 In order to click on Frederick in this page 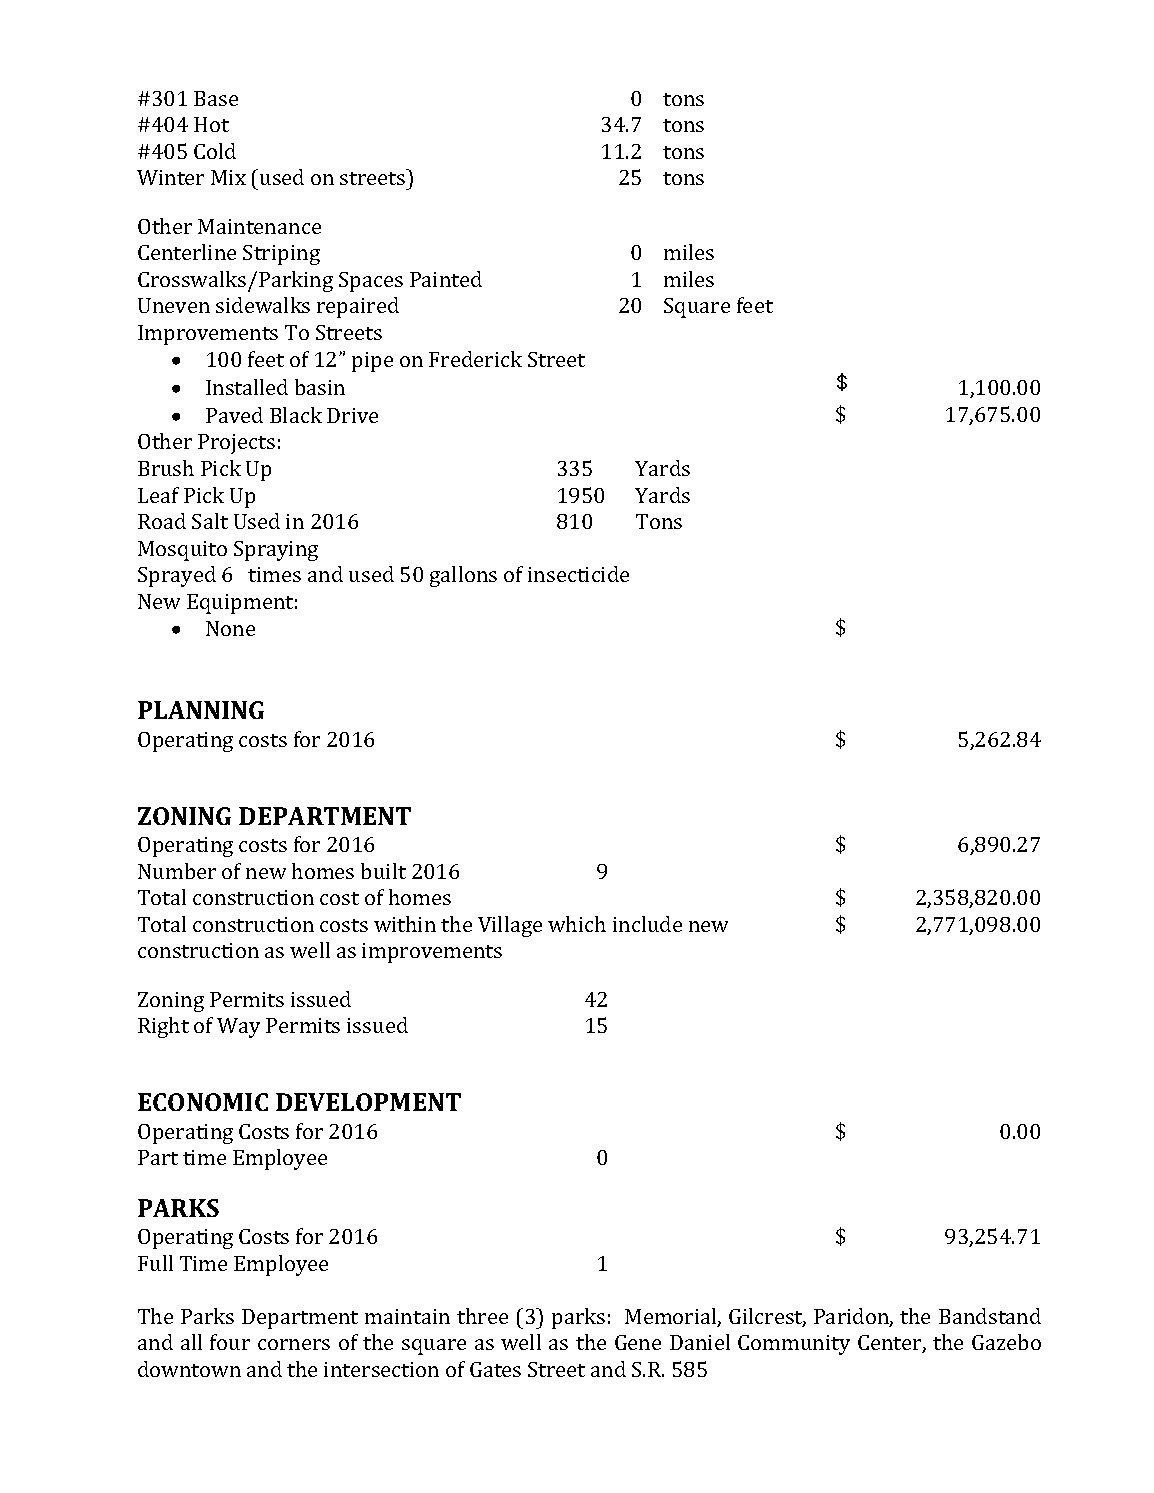, I will do `click(475, 359)`.
